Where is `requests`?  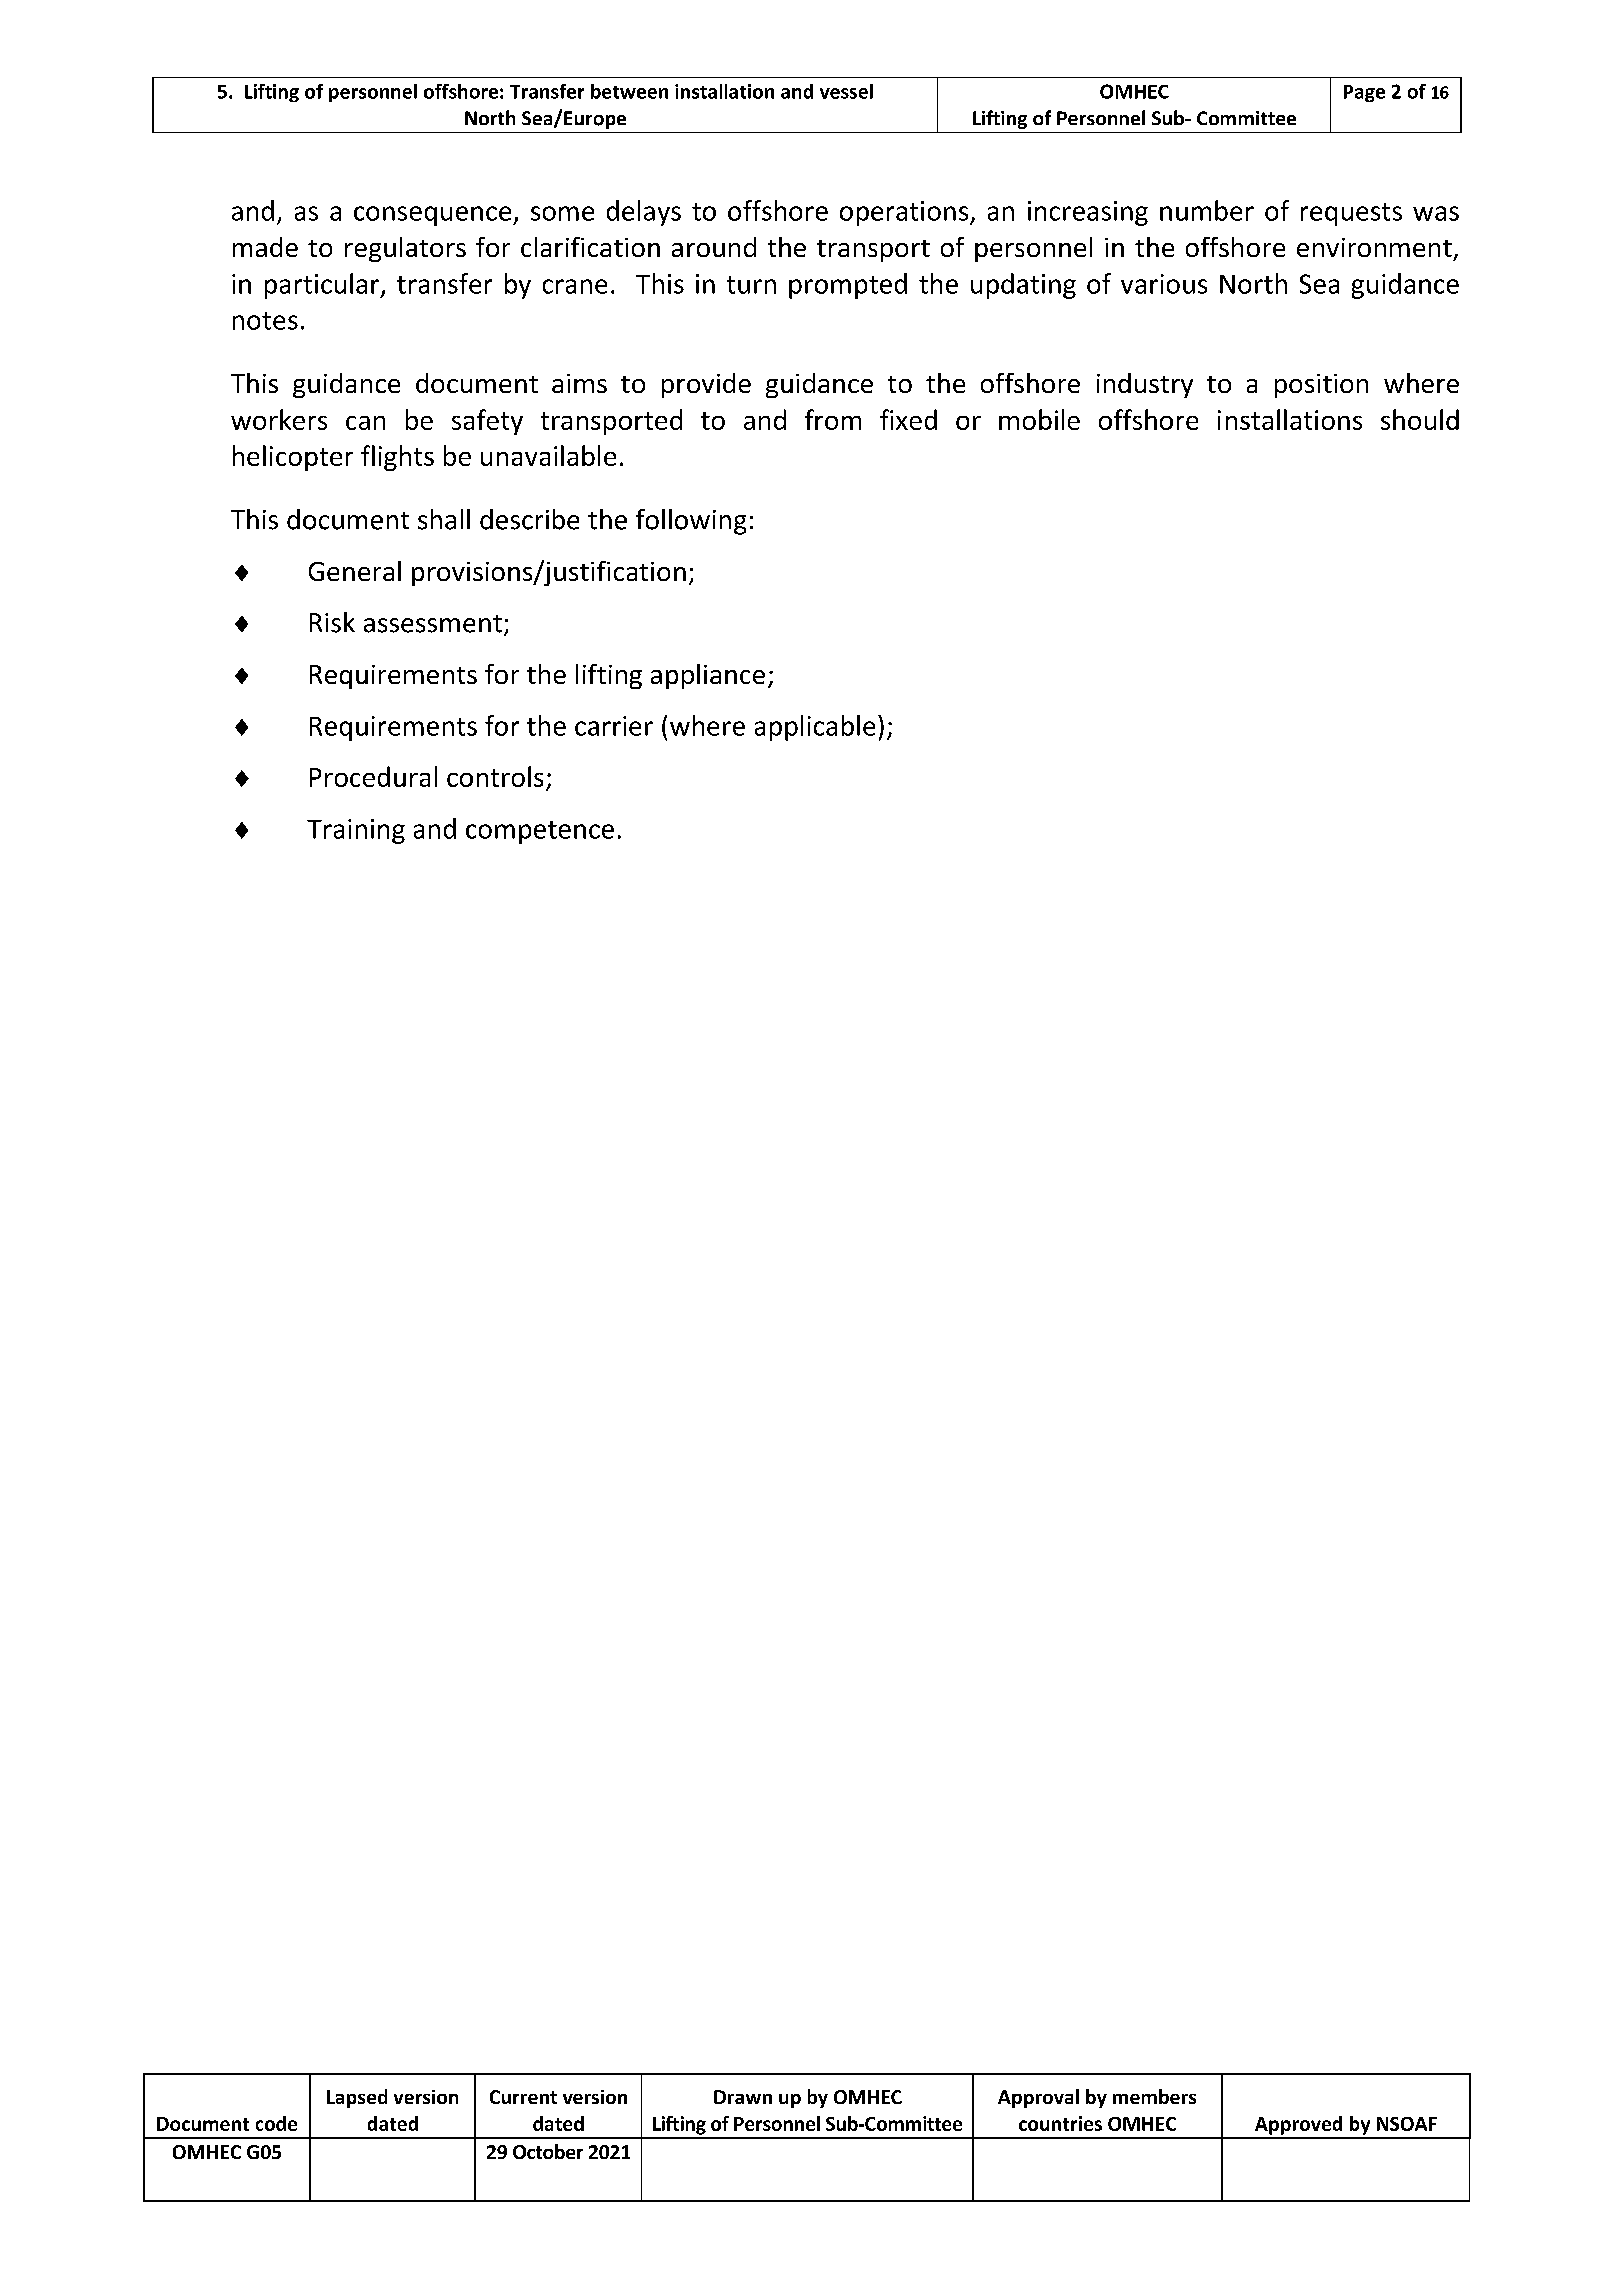 requests is located at coordinates (1351, 214).
